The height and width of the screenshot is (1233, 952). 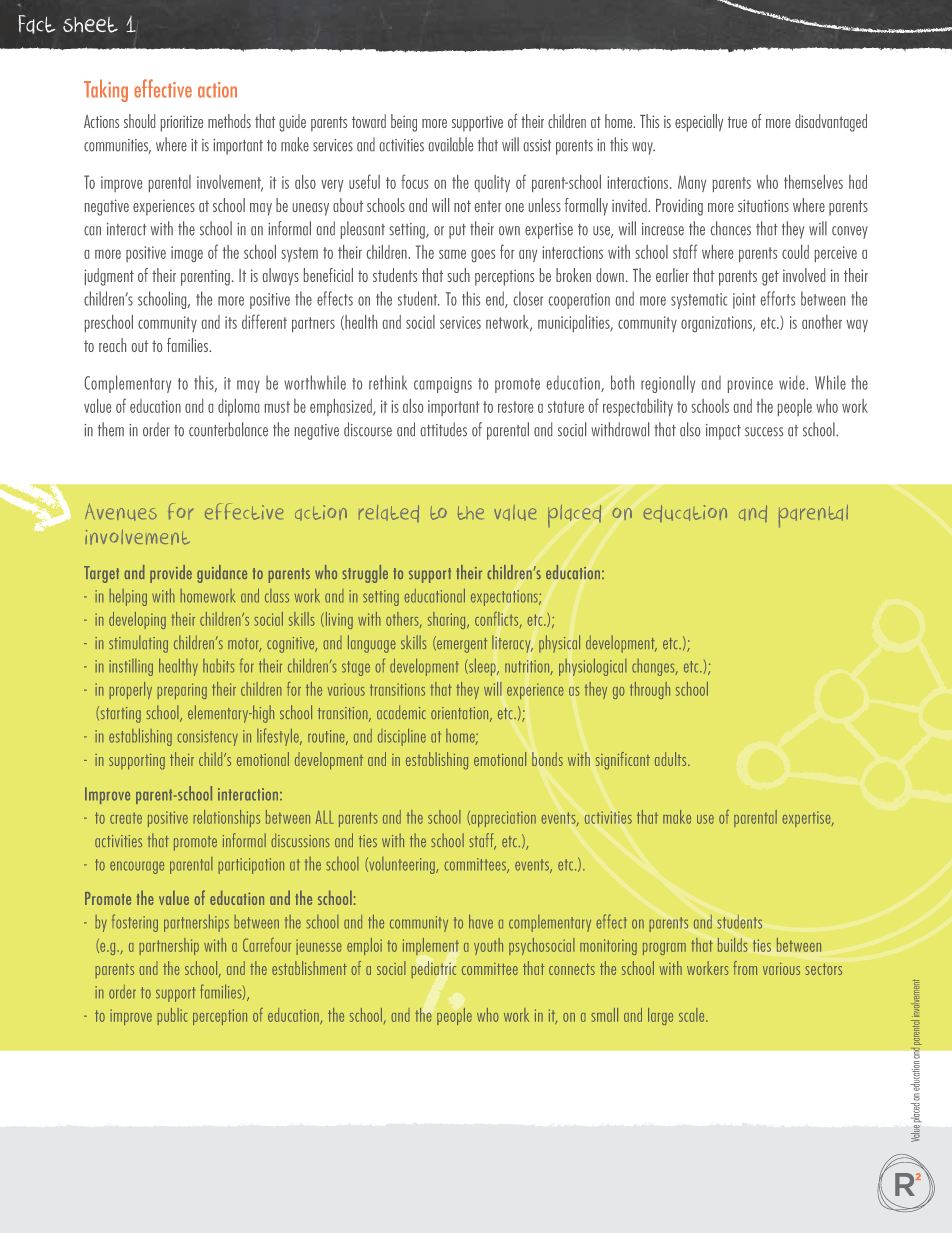 I want to click on sheet, so click(x=90, y=25).
